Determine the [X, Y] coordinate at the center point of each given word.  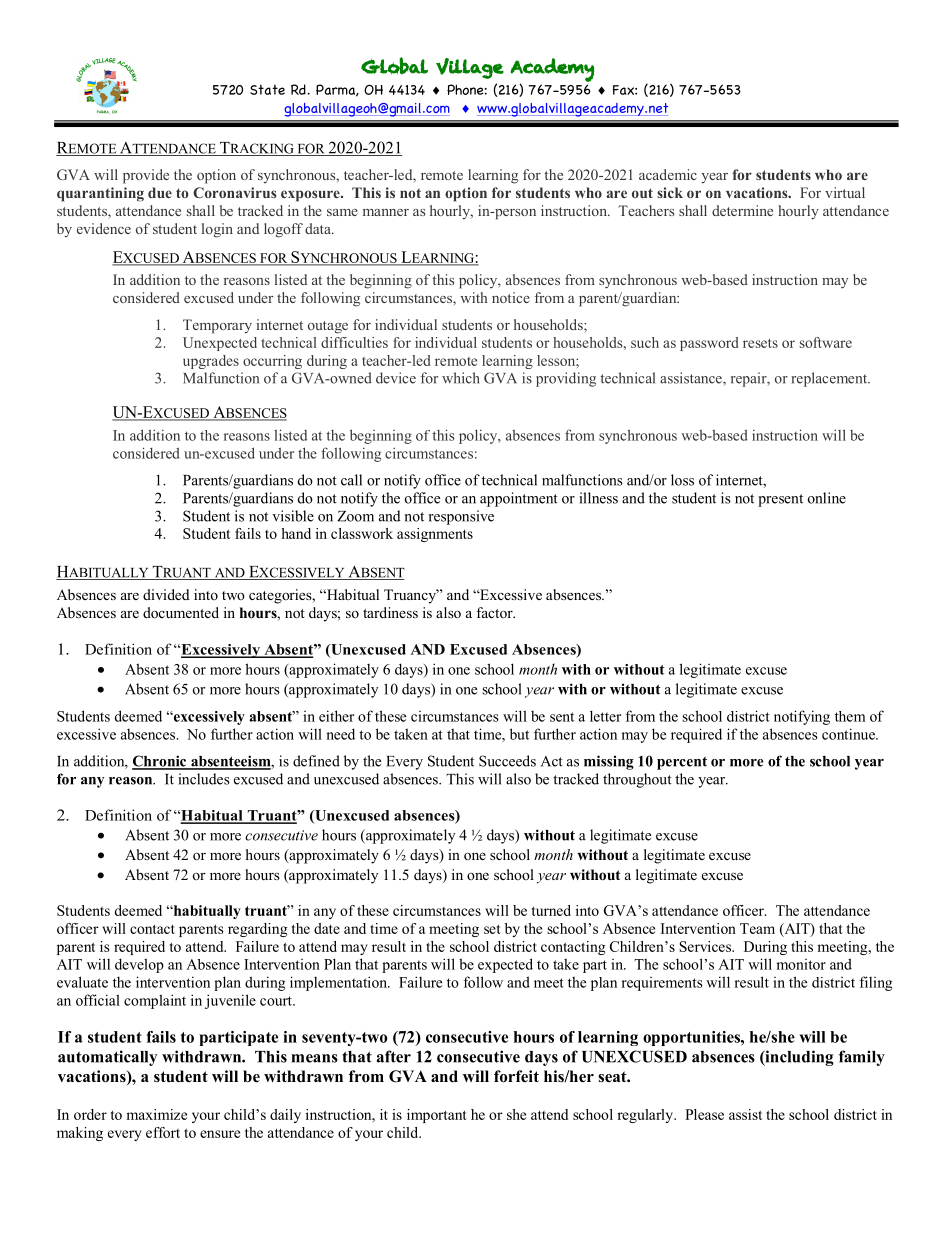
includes [204, 779]
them [850, 716]
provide [146, 176]
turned [551, 910]
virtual [845, 192]
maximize [156, 1114]
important [437, 1116]
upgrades [211, 362]
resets [760, 343]
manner [386, 212]
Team [757, 928]
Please [704, 1114]
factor [495, 612]
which [461, 378]
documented [181, 612]
